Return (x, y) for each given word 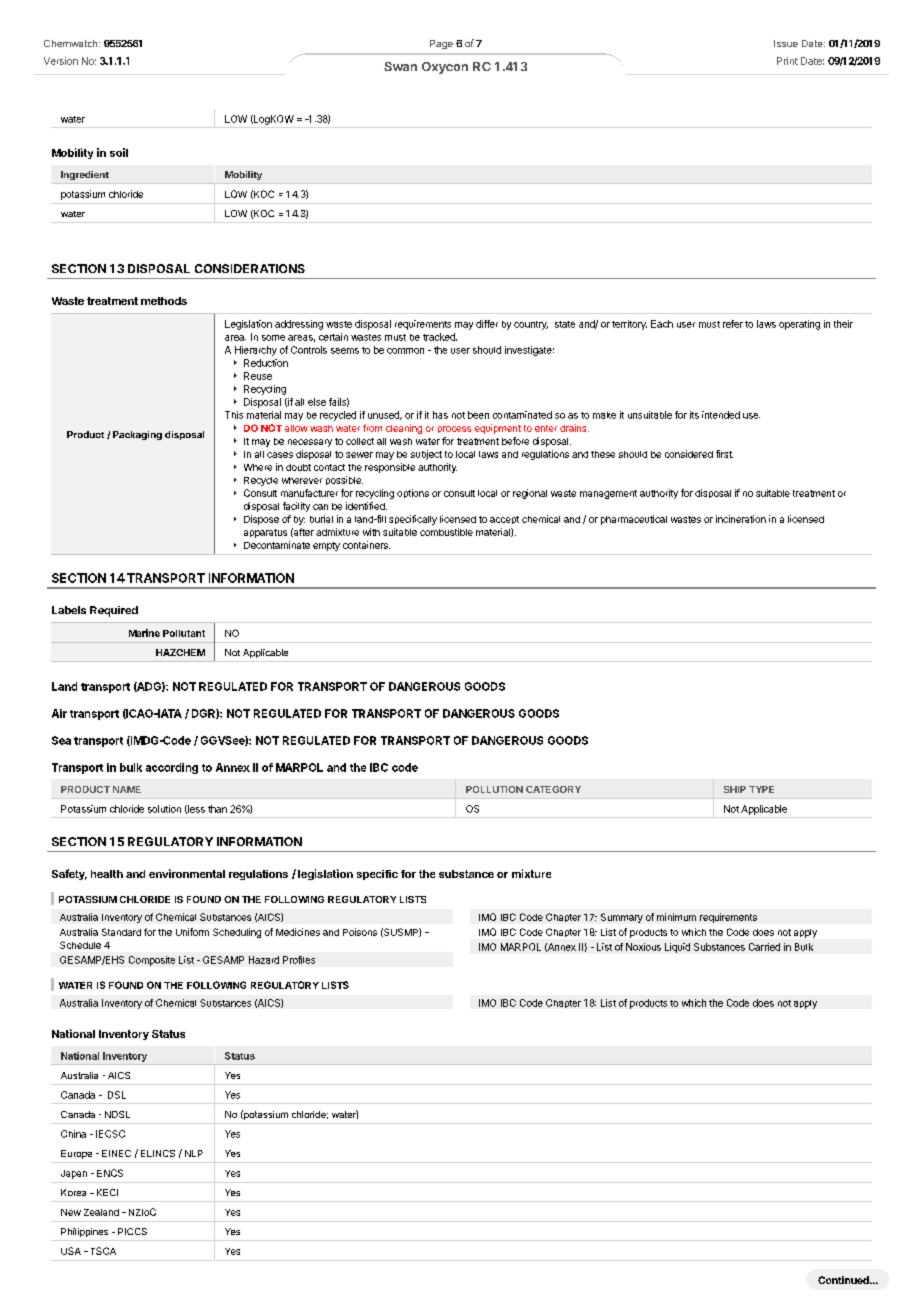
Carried (764, 947)
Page (441, 44)
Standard (121, 932)
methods (164, 301)
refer (733, 324)
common (405, 351)
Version (61, 61)
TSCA (101, 1251)
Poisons (360, 932)
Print (787, 61)
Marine (144, 633)
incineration (741, 519)
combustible (446, 532)
